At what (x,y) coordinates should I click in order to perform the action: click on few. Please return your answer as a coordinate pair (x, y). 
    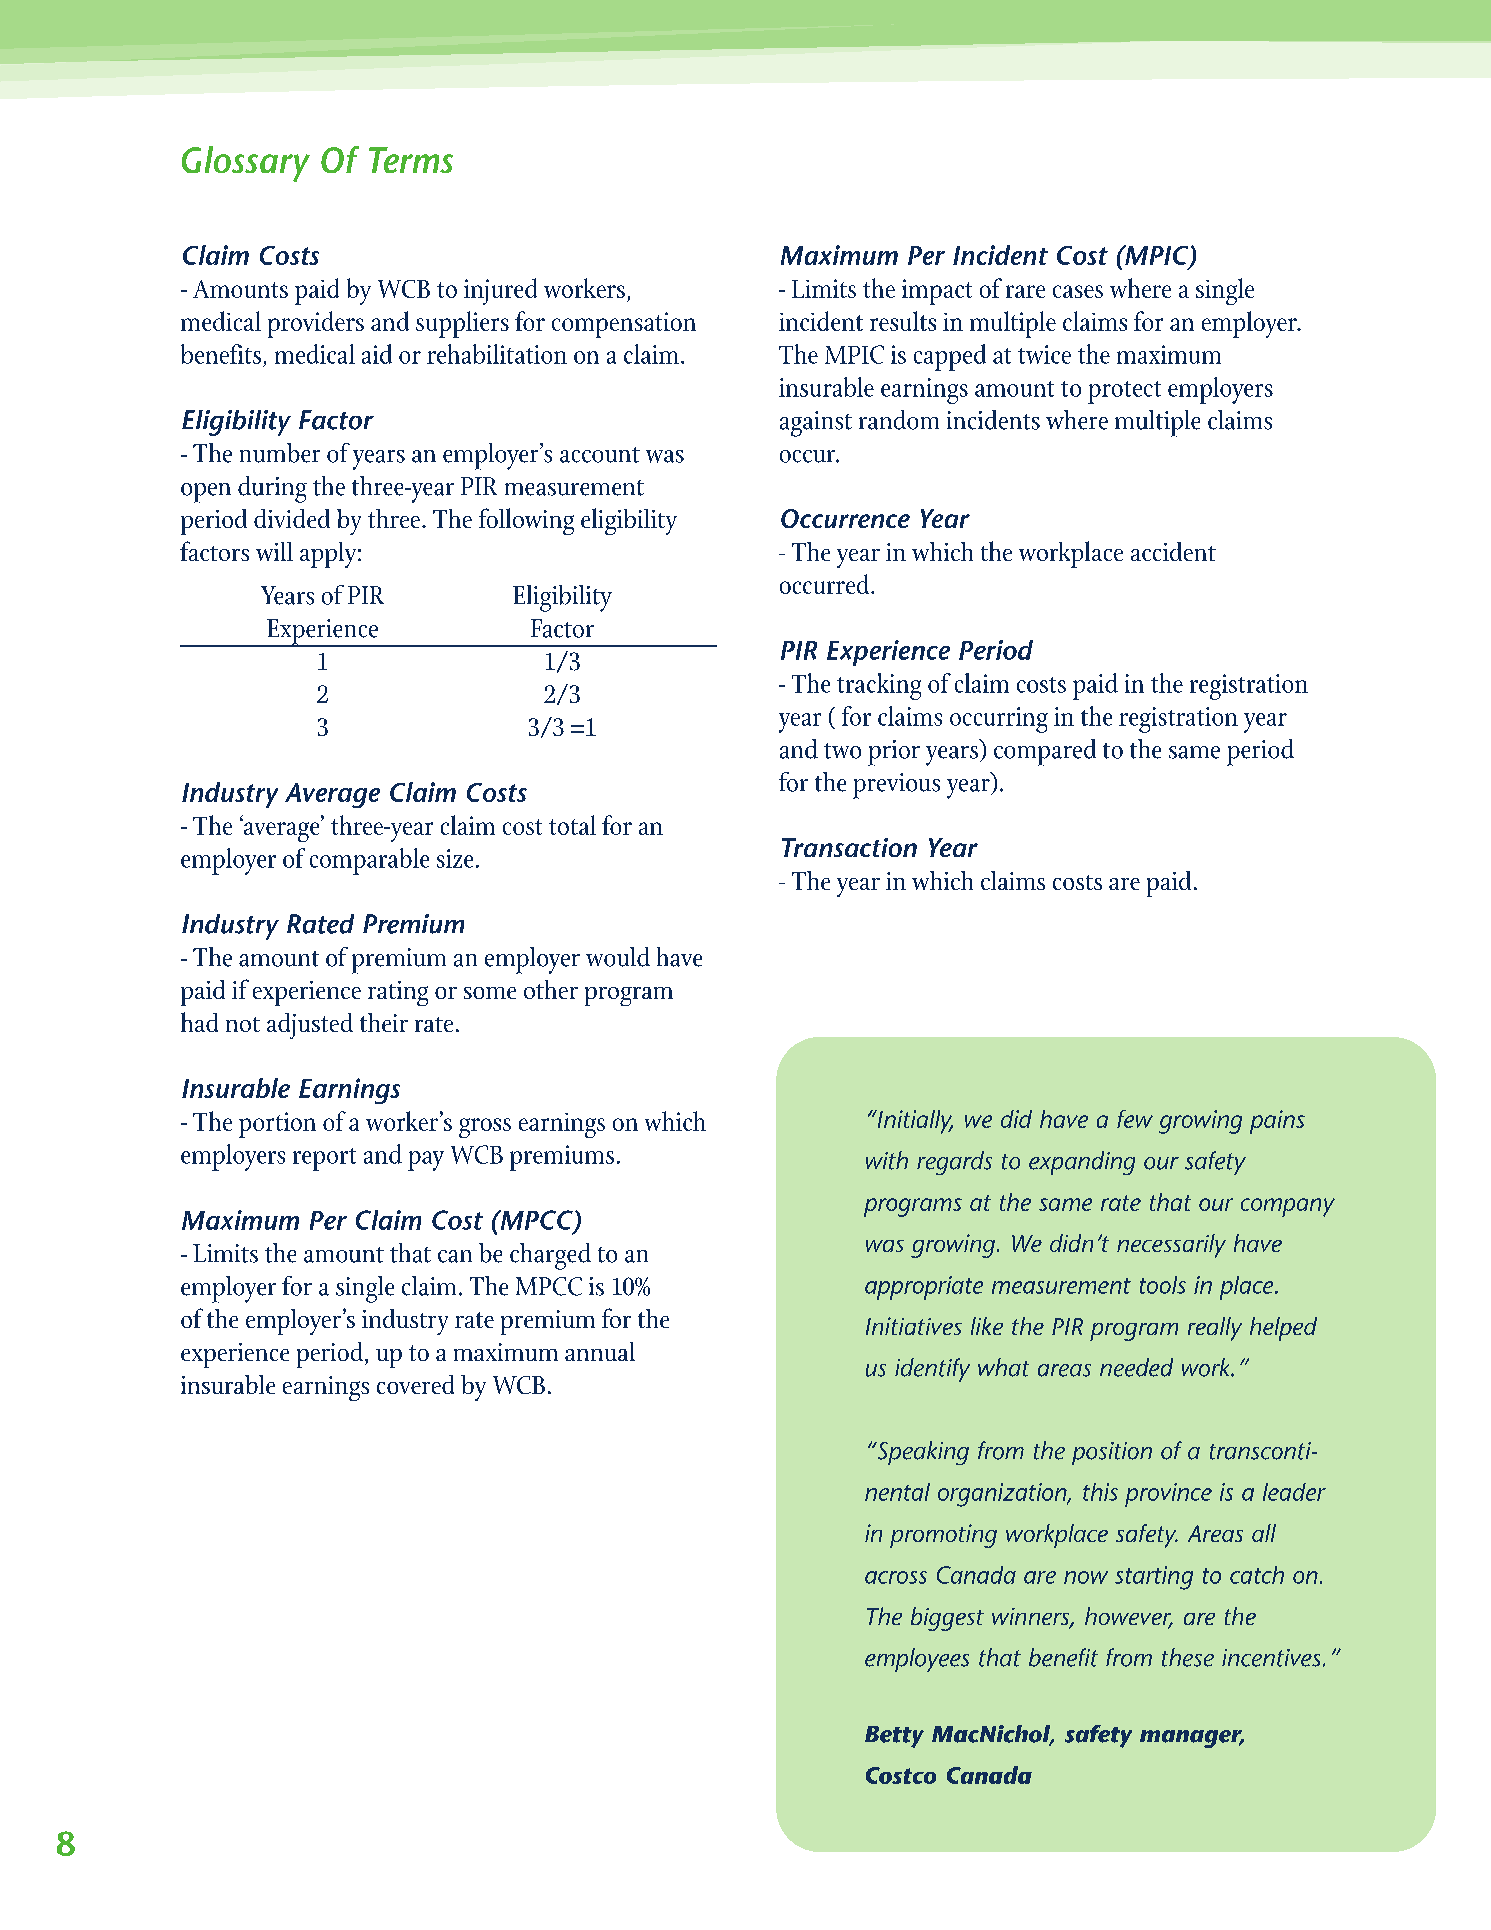
    Looking at the image, I should click on (1135, 1119).
